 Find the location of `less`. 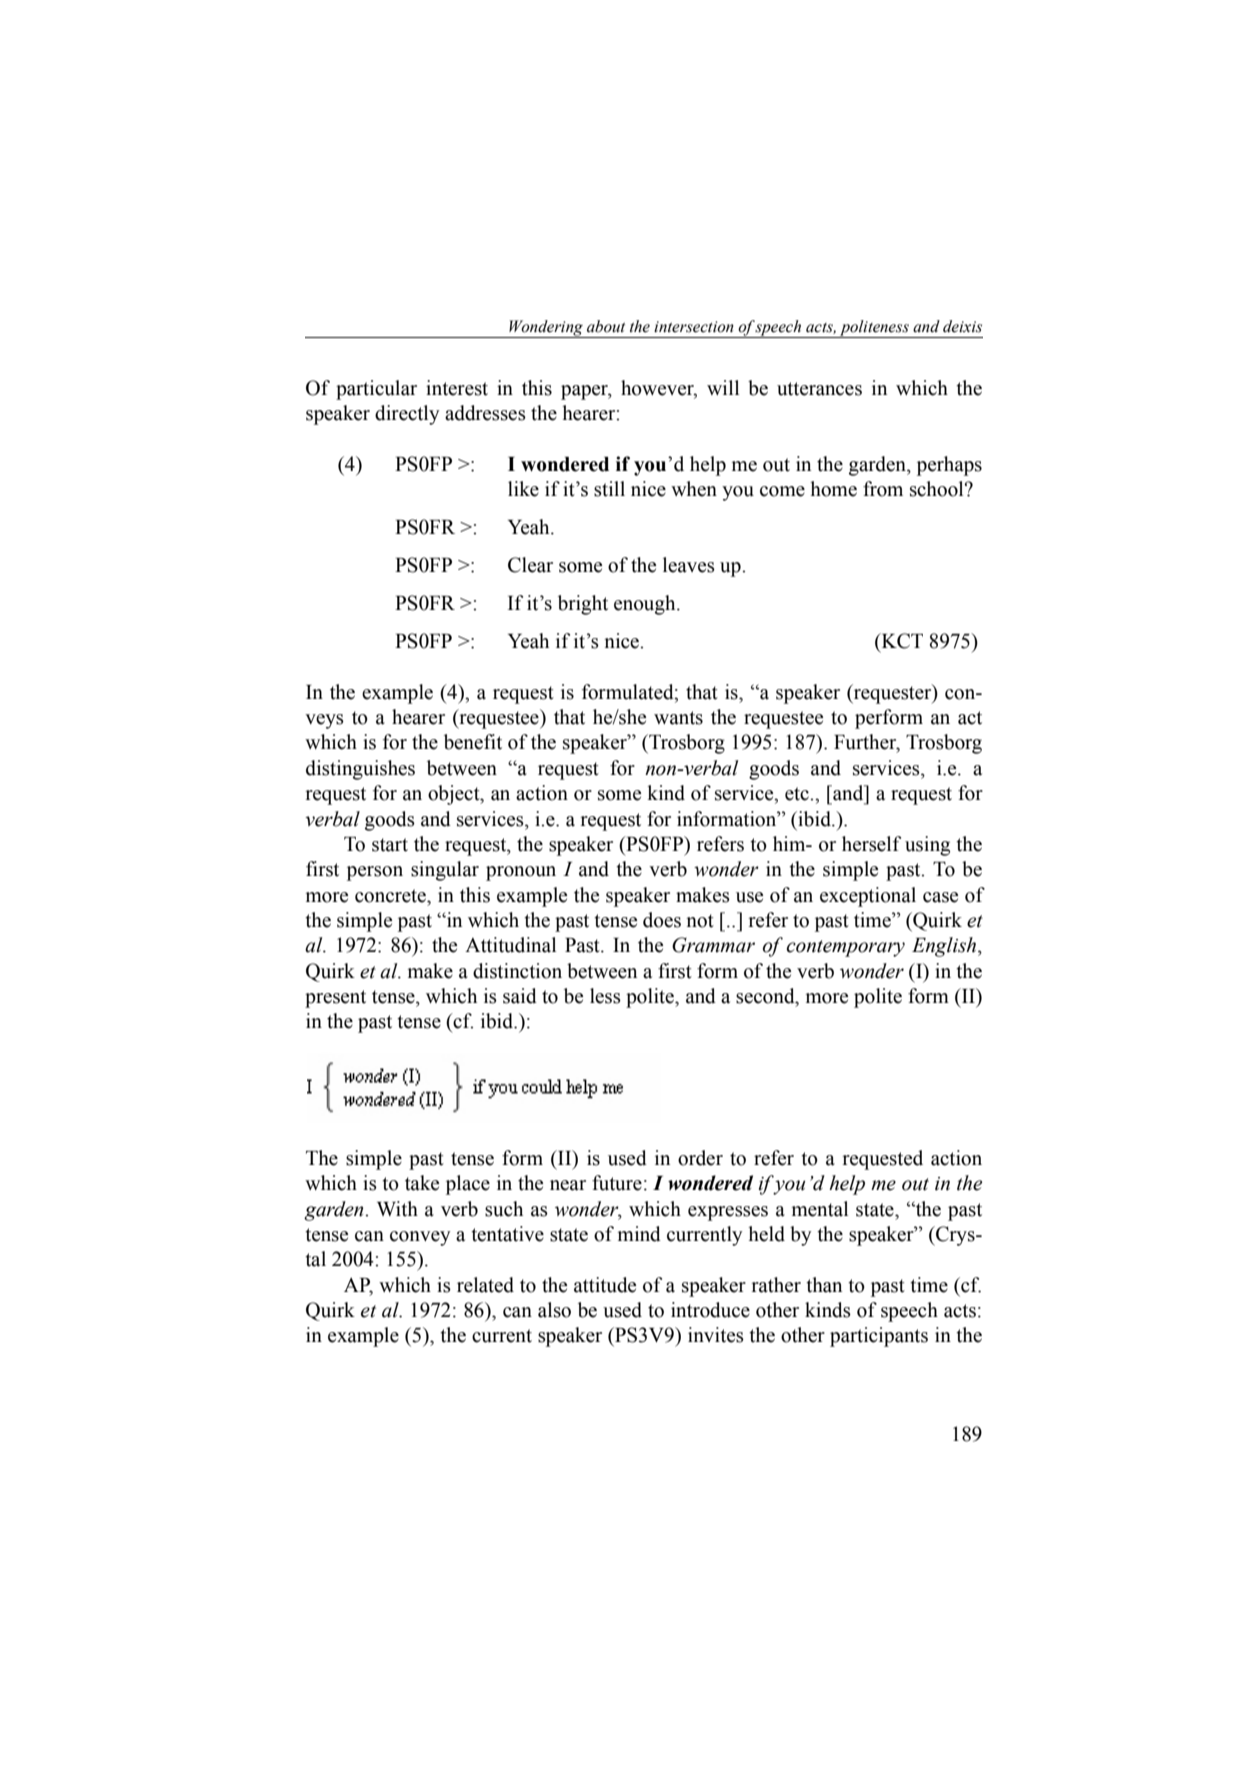

less is located at coordinates (605, 996).
